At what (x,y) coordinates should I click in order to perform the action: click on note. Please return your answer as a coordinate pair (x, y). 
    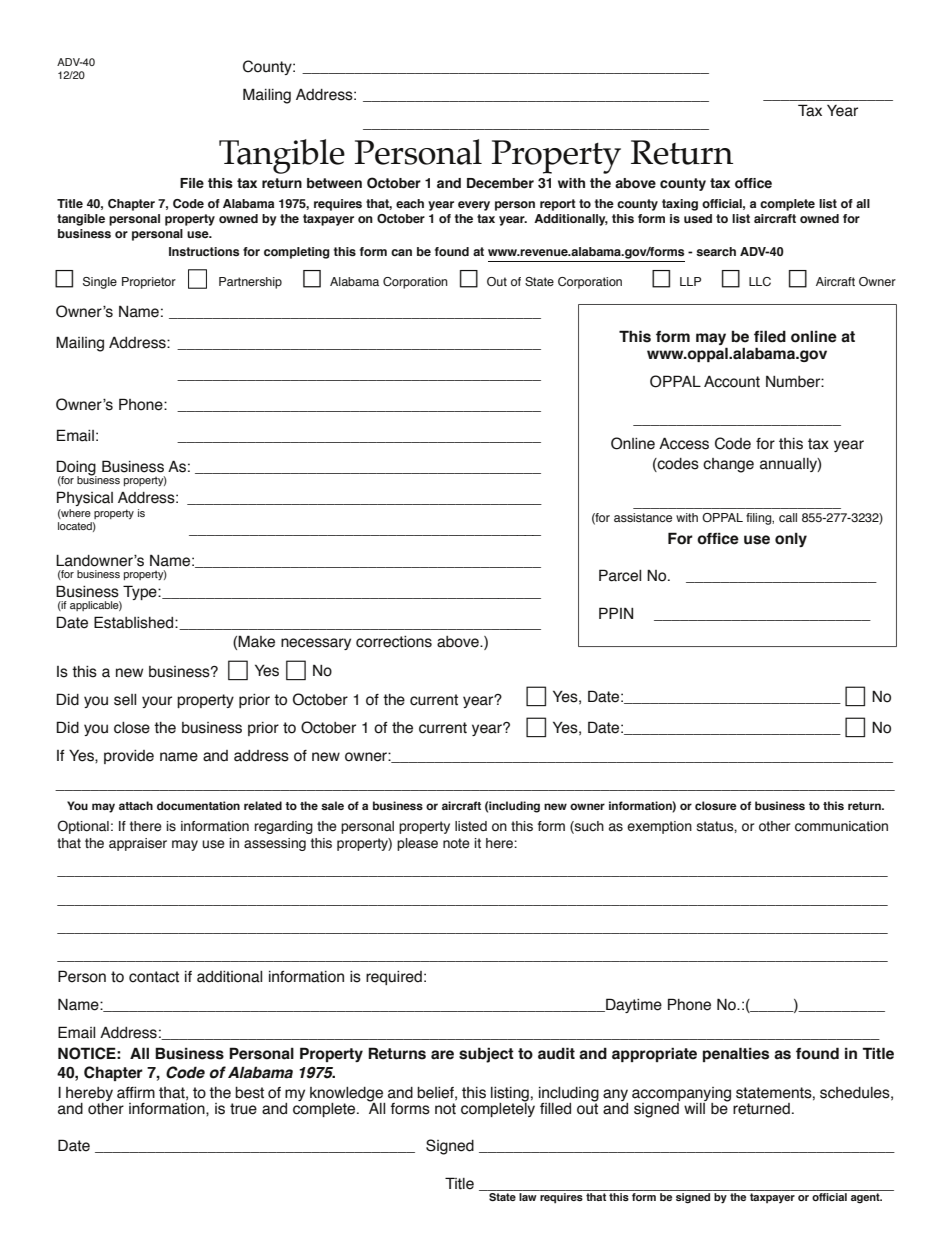
    Looking at the image, I should click on (456, 843).
